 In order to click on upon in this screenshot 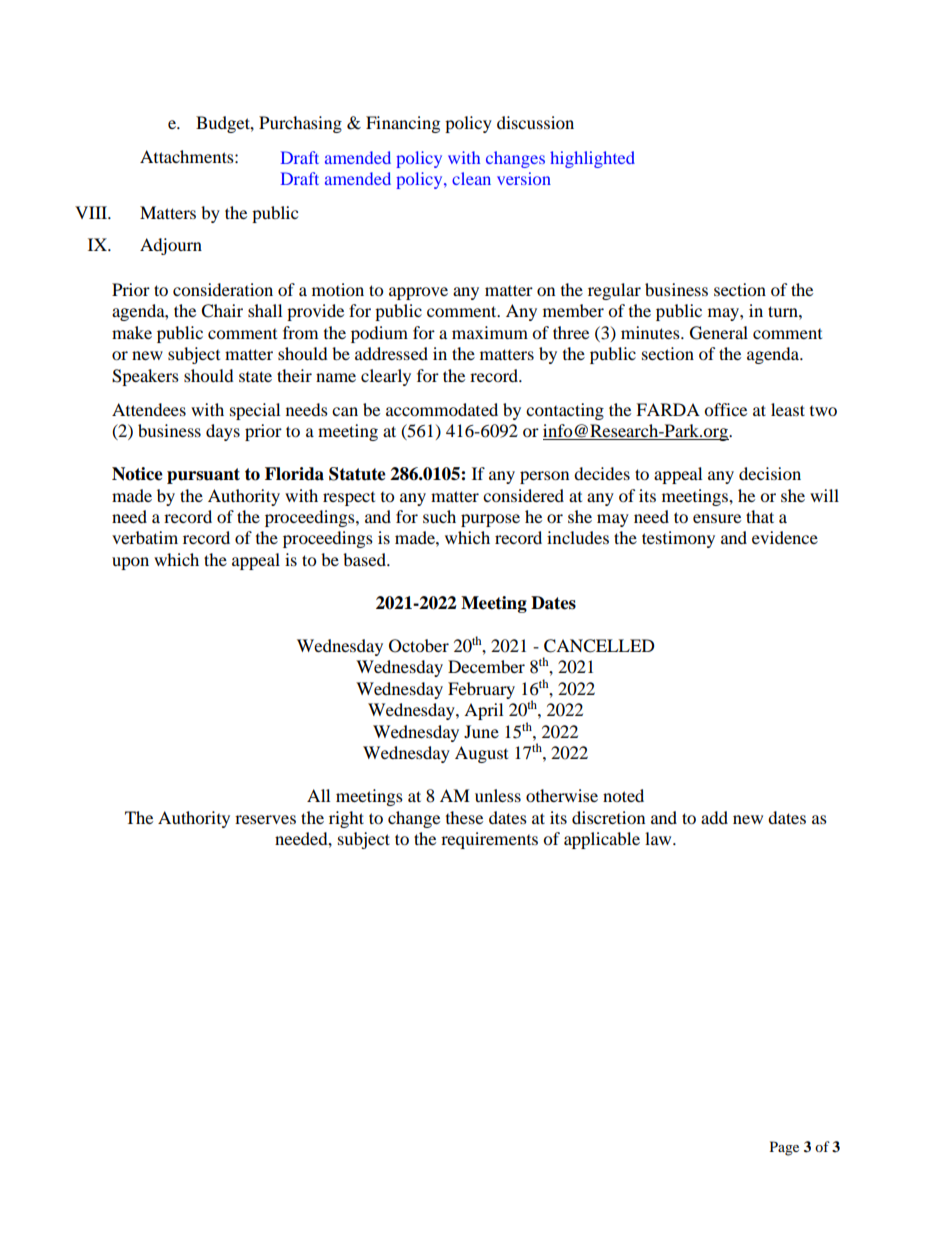, I will do `click(130, 563)`.
